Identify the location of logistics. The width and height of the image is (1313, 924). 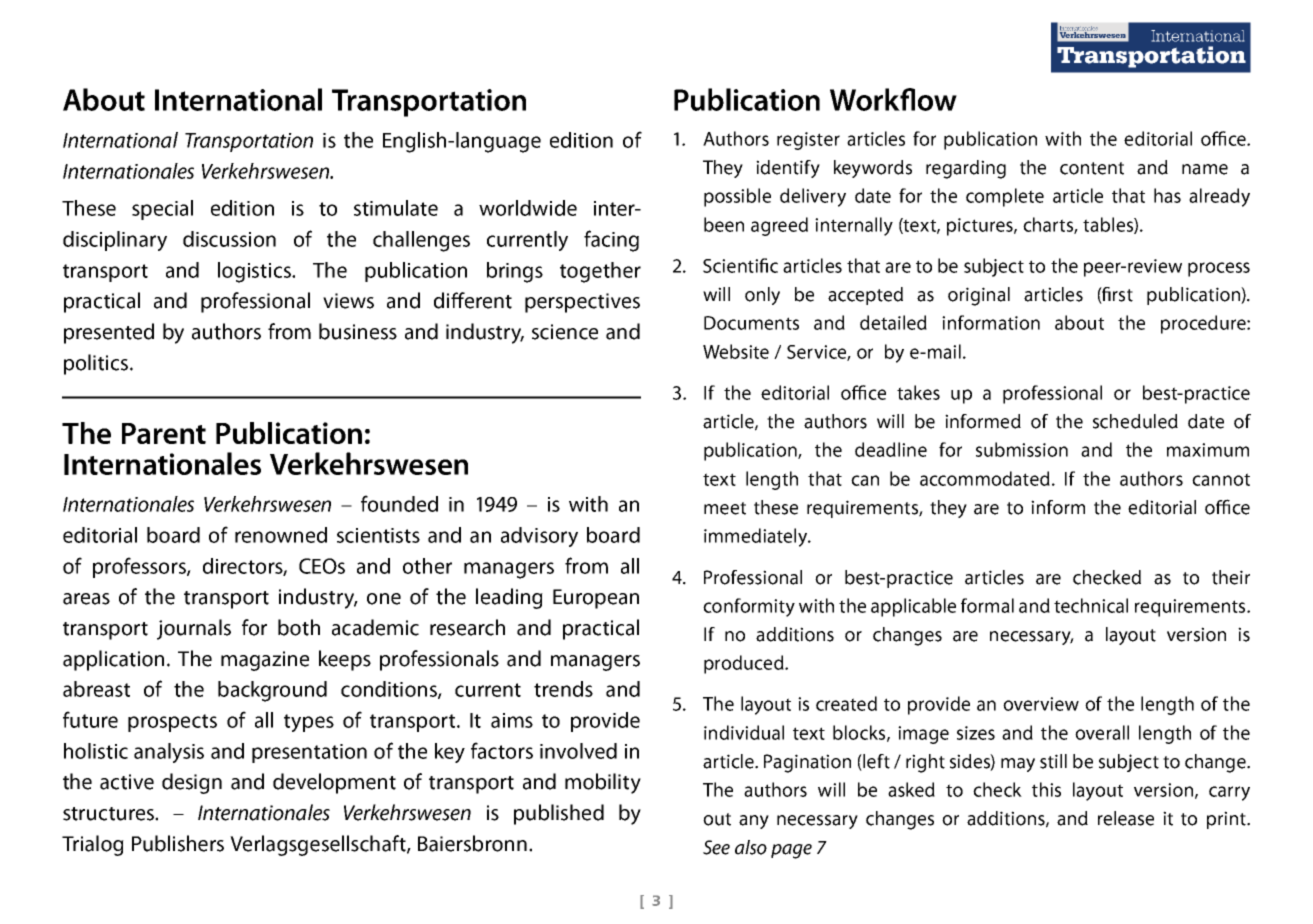
(255, 272).
